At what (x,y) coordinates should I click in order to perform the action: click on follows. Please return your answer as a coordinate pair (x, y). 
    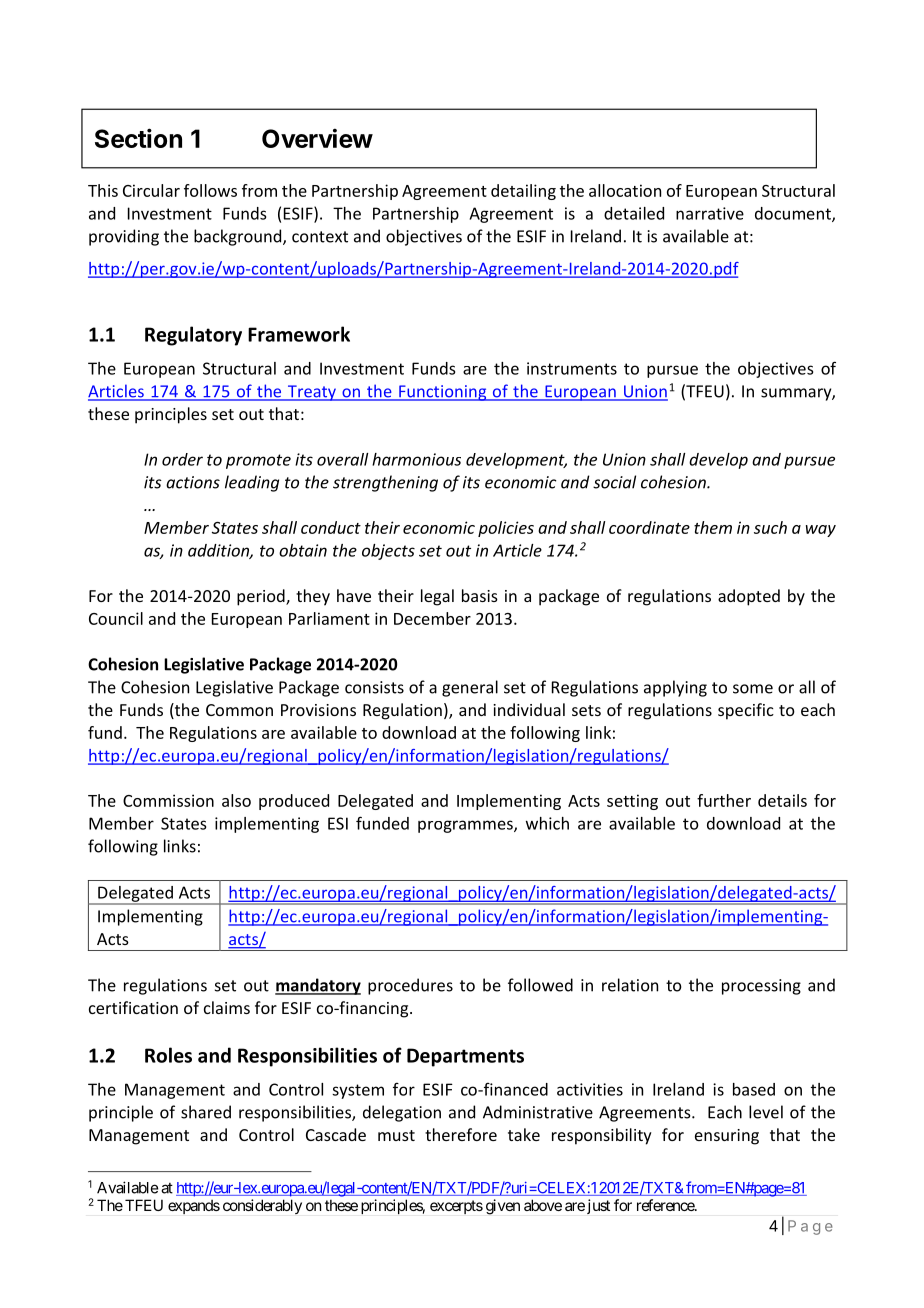
    Looking at the image, I should click on (210, 190).
